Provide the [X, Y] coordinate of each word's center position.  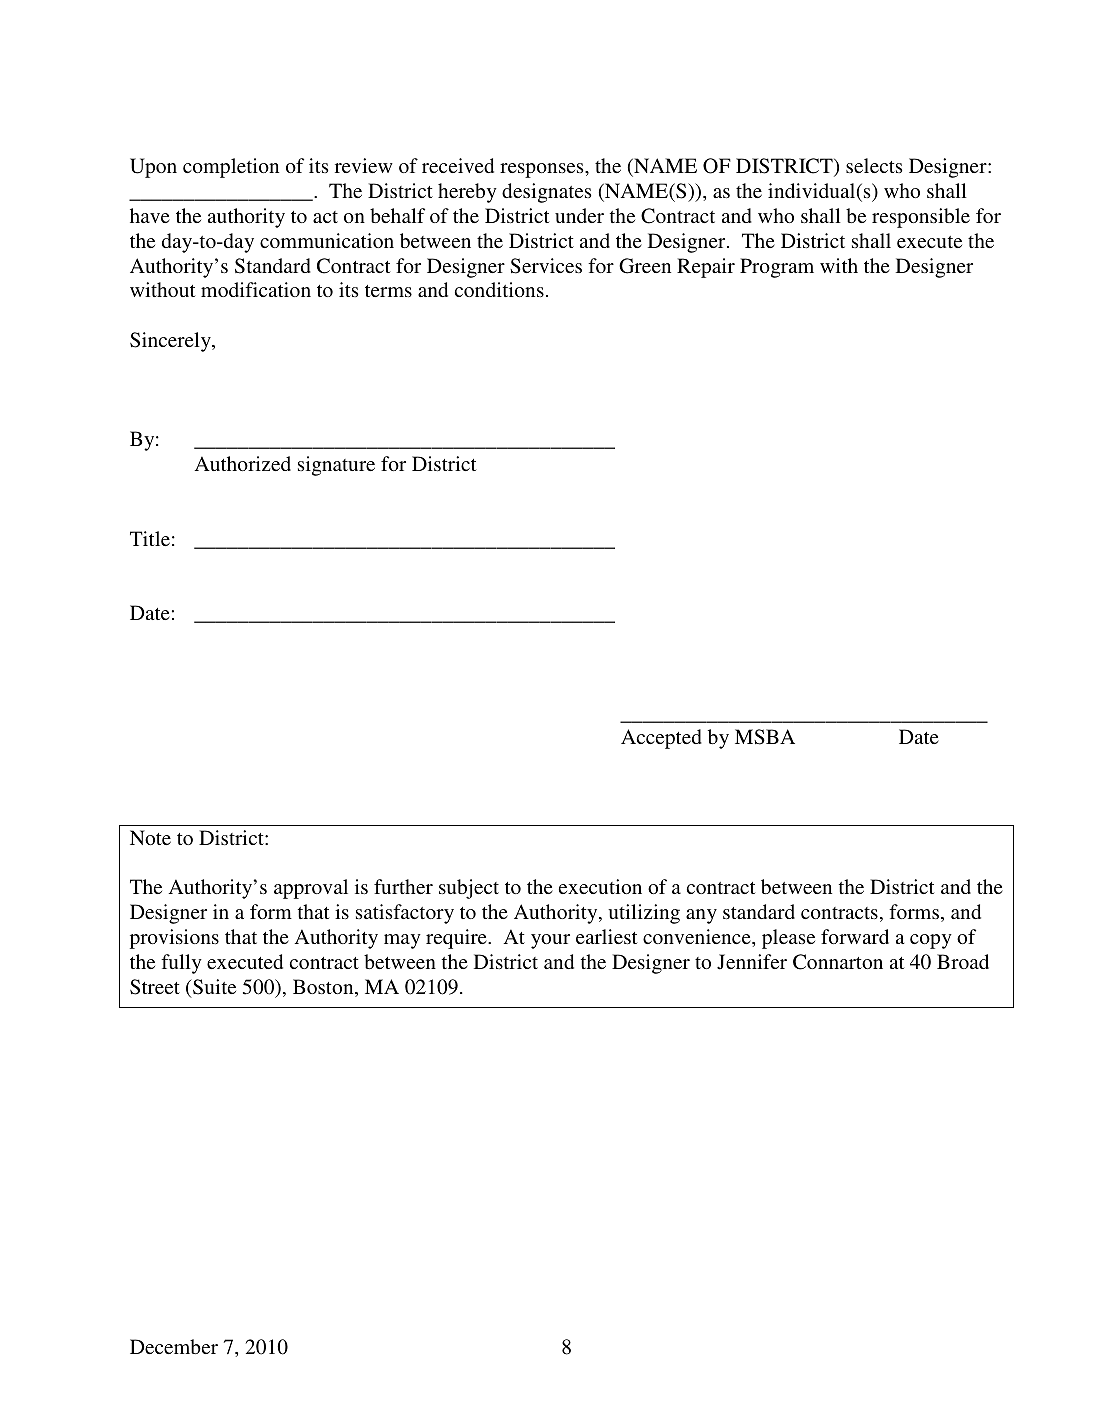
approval [311, 889]
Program [777, 268]
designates [546, 193]
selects [874, 165]
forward [855, 936]
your [550, 941]
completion [231, 168]
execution [600, 886]
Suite [213, 987]
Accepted [661, 739]
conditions [499, 289]
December [174, 1346]
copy [931, 941]
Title [150, 538]
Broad [963, 961]
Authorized [243, 463]
